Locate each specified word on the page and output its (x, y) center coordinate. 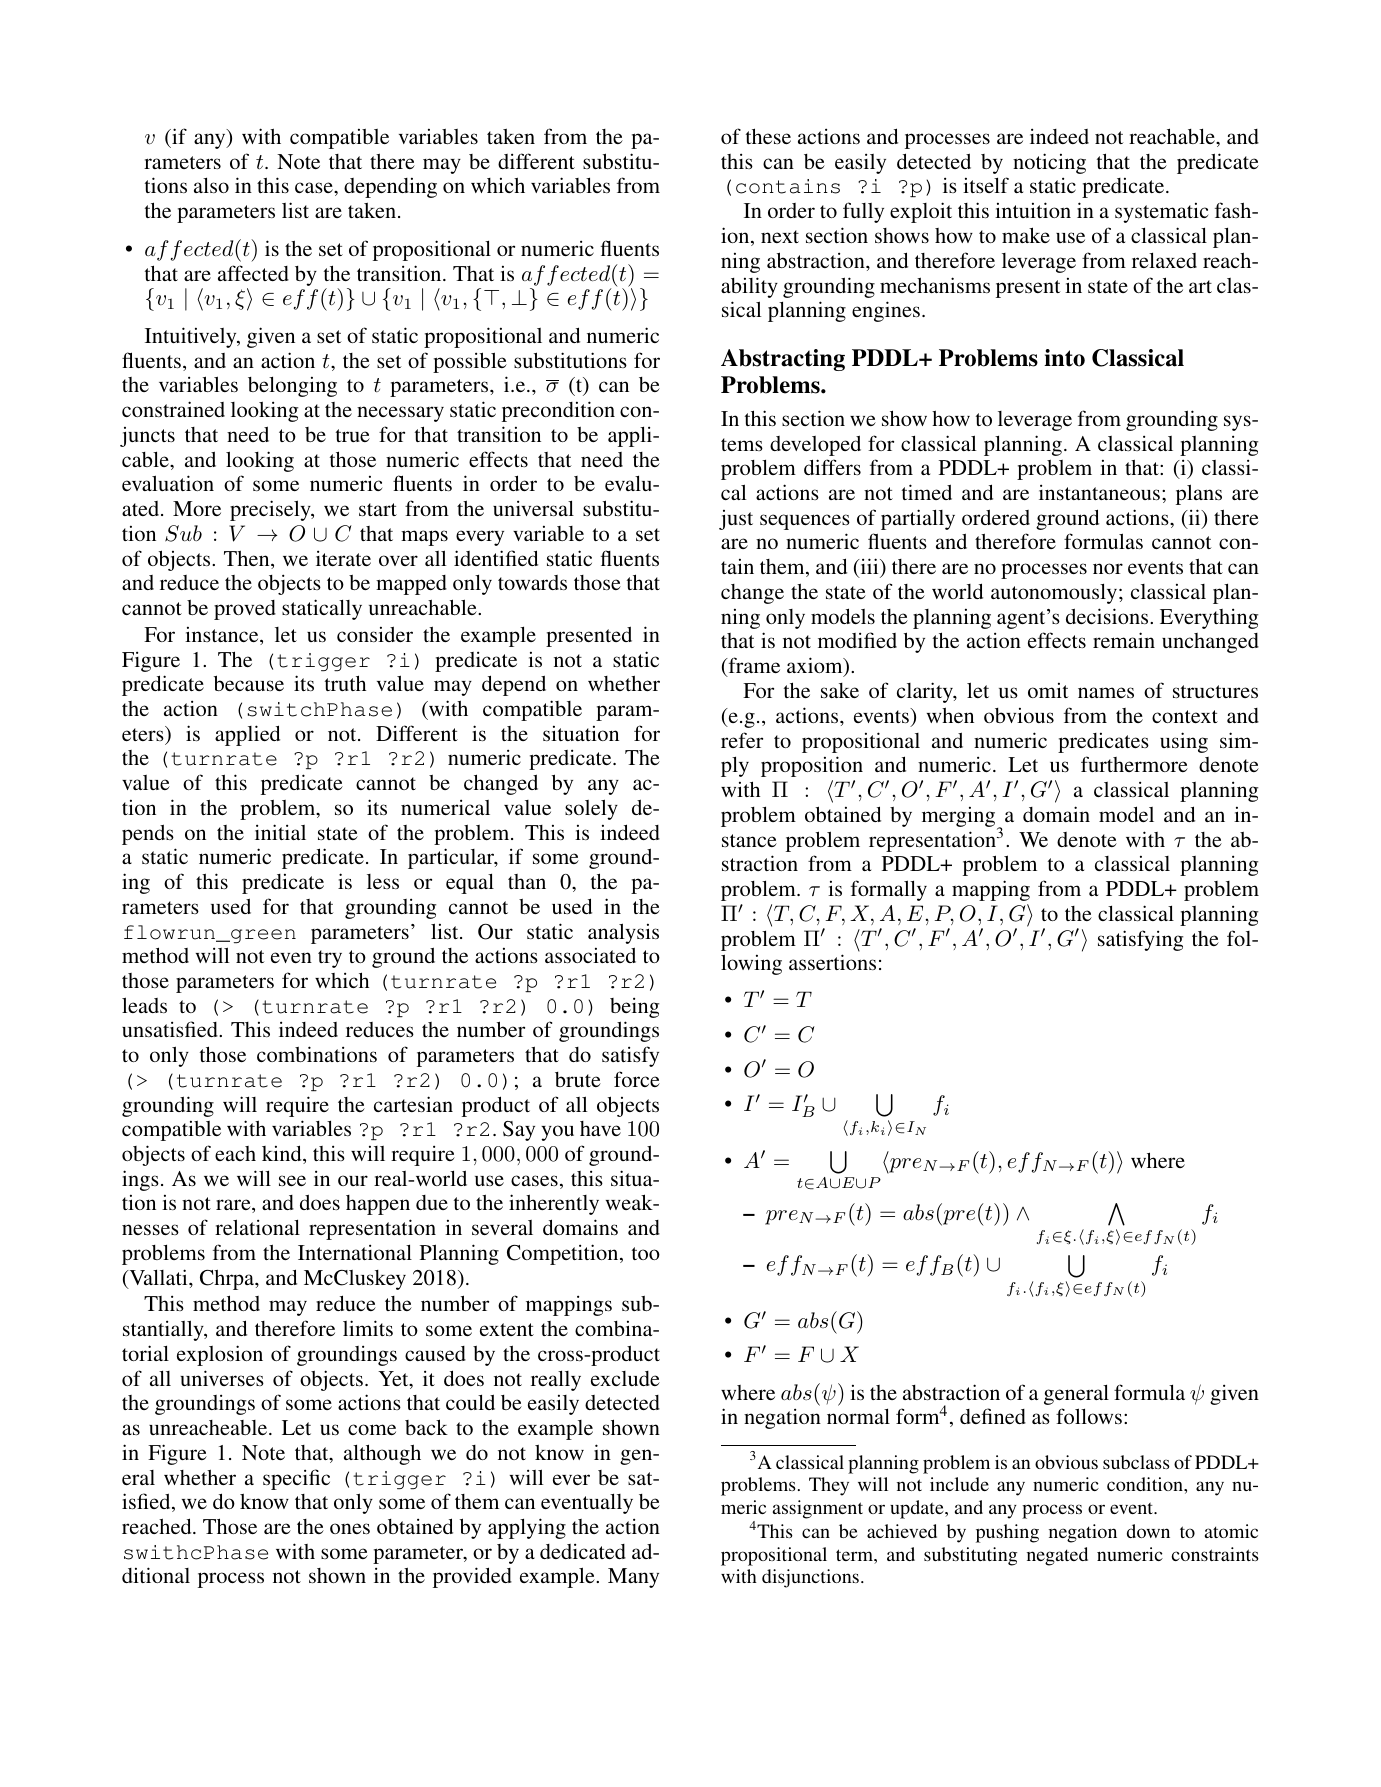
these (768, 136)
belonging (292, 386)
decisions (1108, 616)
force (637, 1079)
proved (245, 610)
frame (753, 666)
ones (350, 1528)
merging (960, 818)
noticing (1049, 163)
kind (283, 1154)
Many (633, 1578)
